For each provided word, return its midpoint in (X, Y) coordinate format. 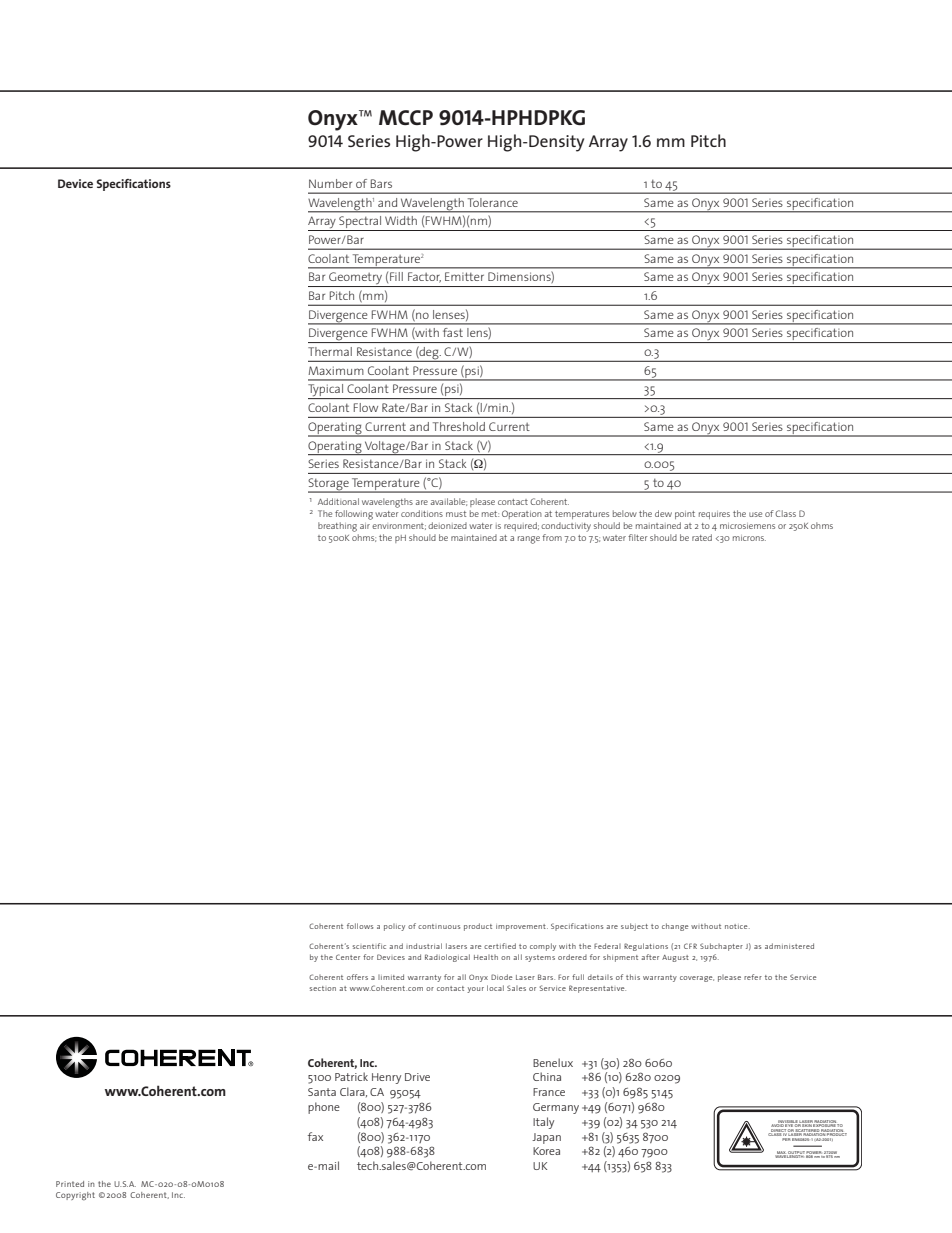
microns (749, 538)
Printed (70, 1184)
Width (401, 220)
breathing (337, 527)
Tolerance (493, 202)
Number (330, 183)
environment (399, 526)
